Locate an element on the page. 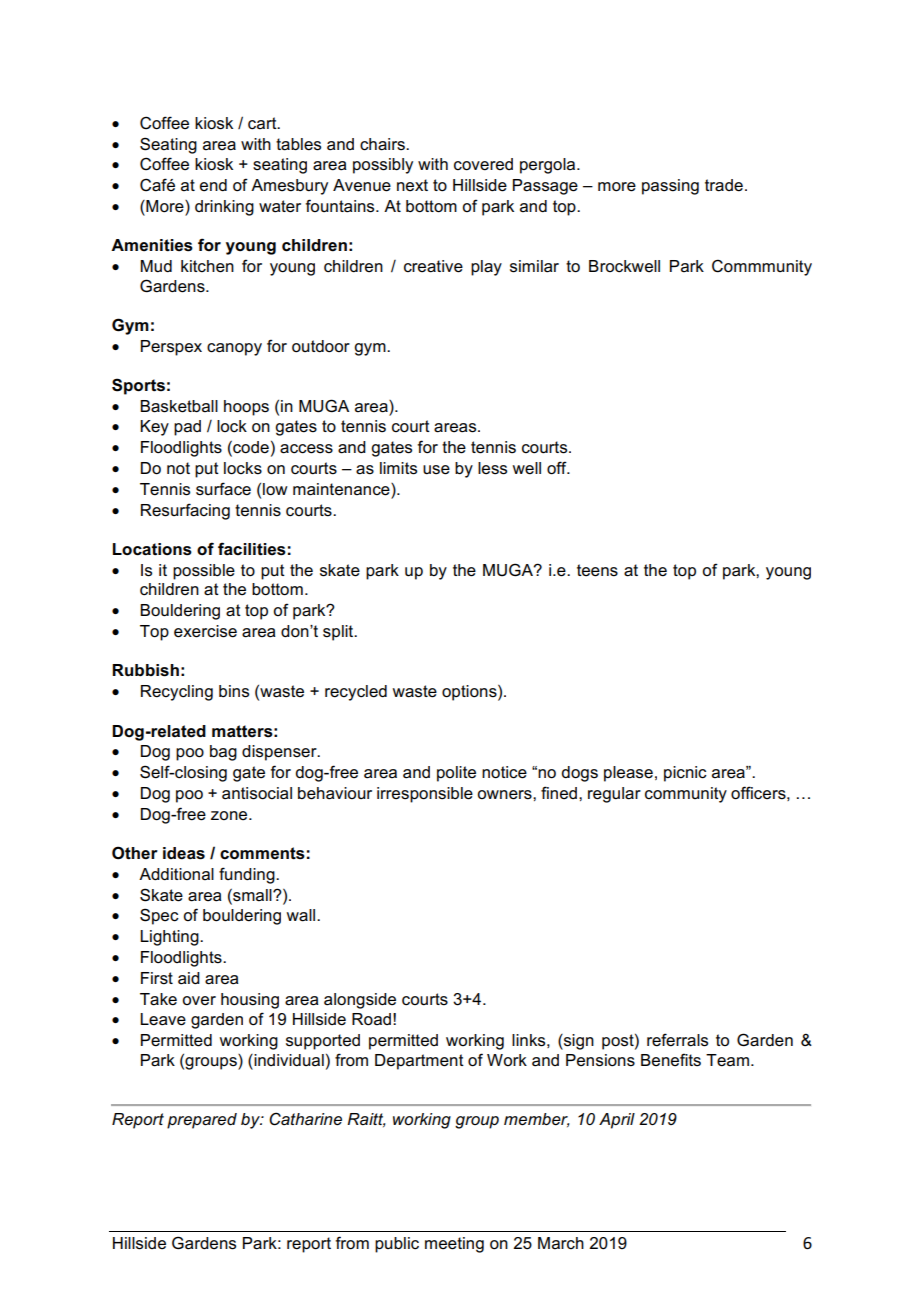  bins is located at coordinates (234, 691).
